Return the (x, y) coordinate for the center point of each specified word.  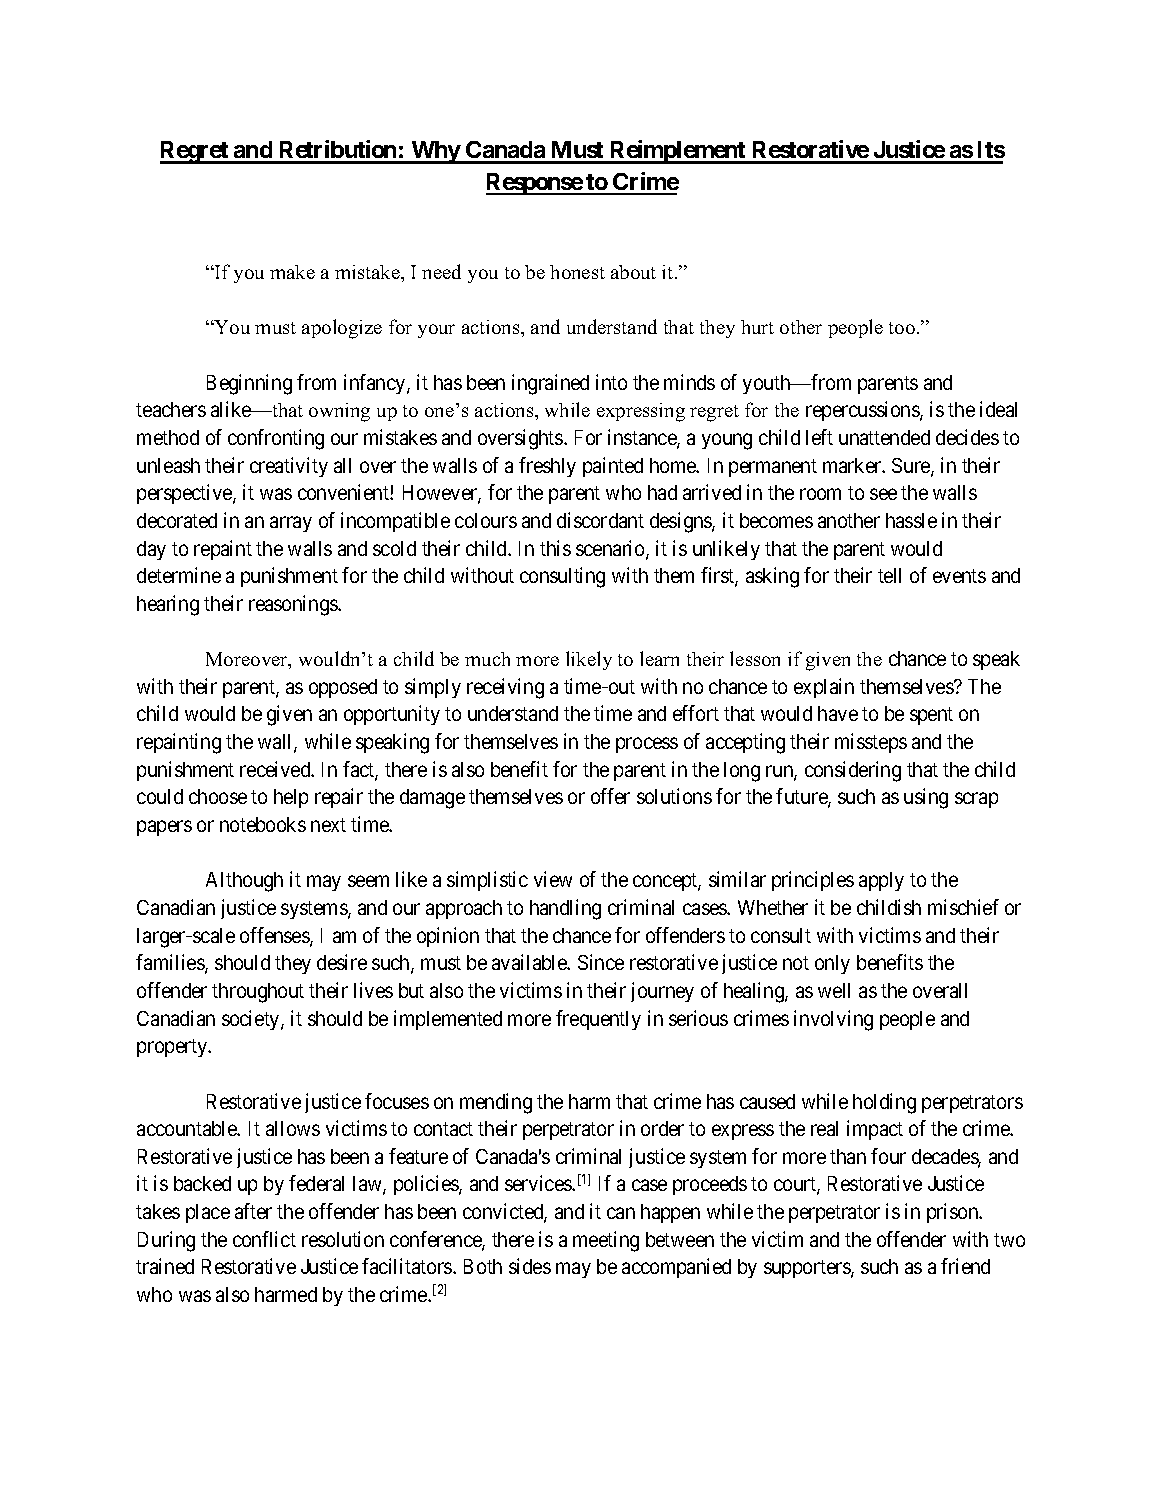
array (291, 524)
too (902, 328)
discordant (600, 520)
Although (244, 882)
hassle (911, 520)
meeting (606, 1241)
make (292, 272)
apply (881, 881)
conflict (264, 1239)
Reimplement (678, 152)
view (553, 879)
